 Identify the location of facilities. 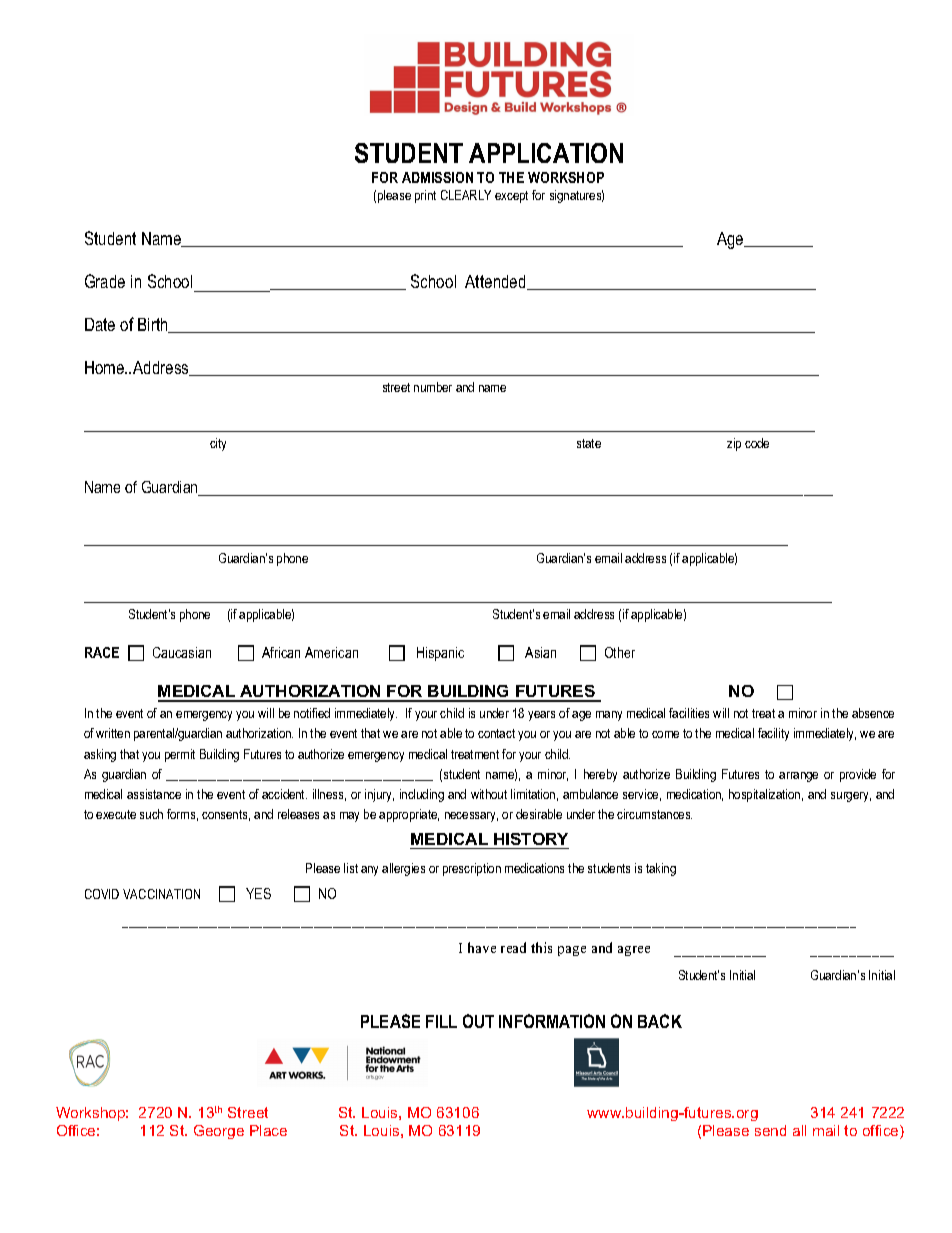
(689, 713).
